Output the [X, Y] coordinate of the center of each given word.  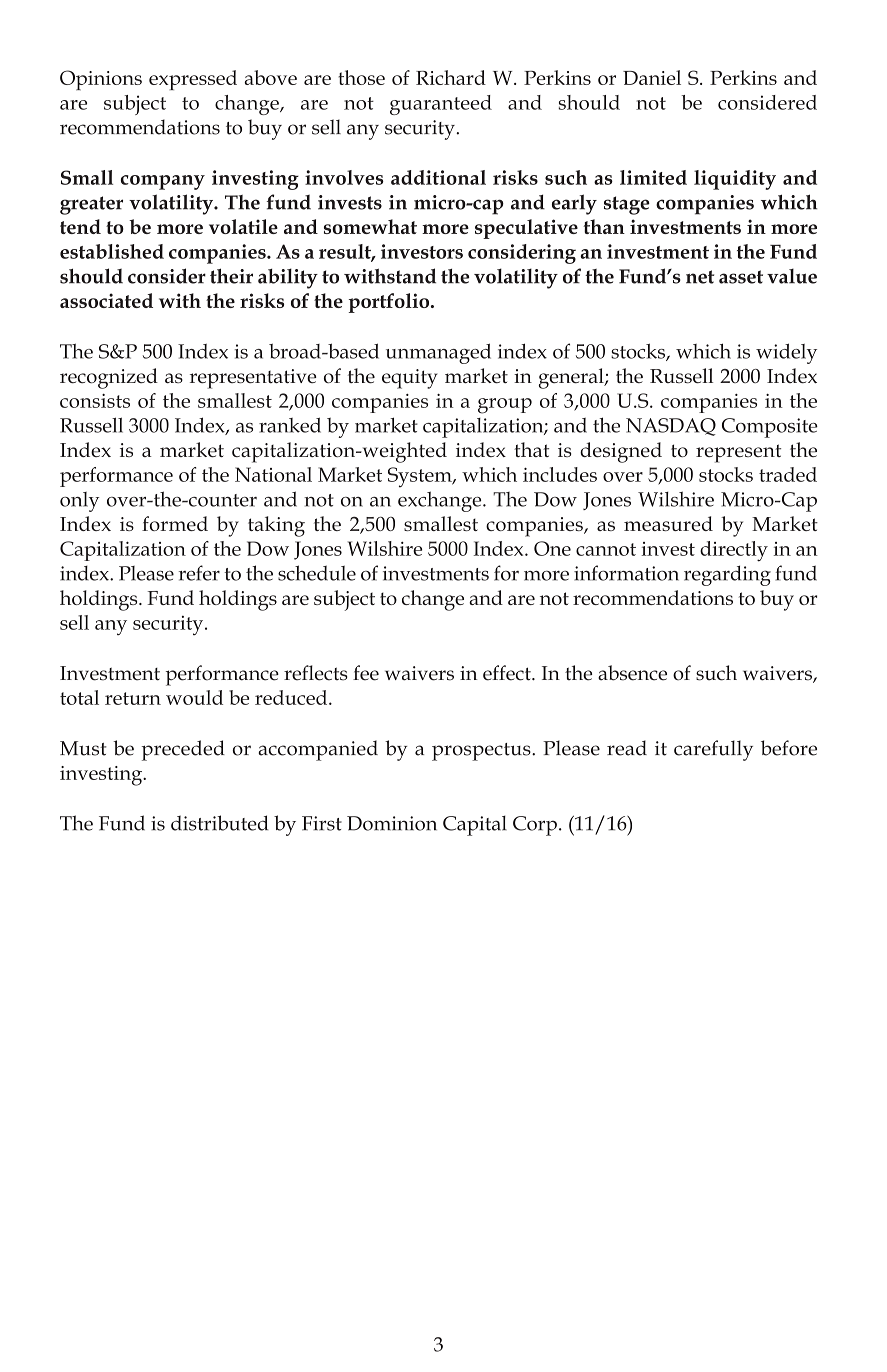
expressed [193, 80]
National [273, 474]
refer [199, 573]
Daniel [652, 77]
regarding [727, 575]
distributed [219, 823]
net [700, 277]
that [531, 449]
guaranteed [441, 105]
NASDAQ [671, 427]
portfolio [390, 303]
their [231, 276]
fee [366, 673]
